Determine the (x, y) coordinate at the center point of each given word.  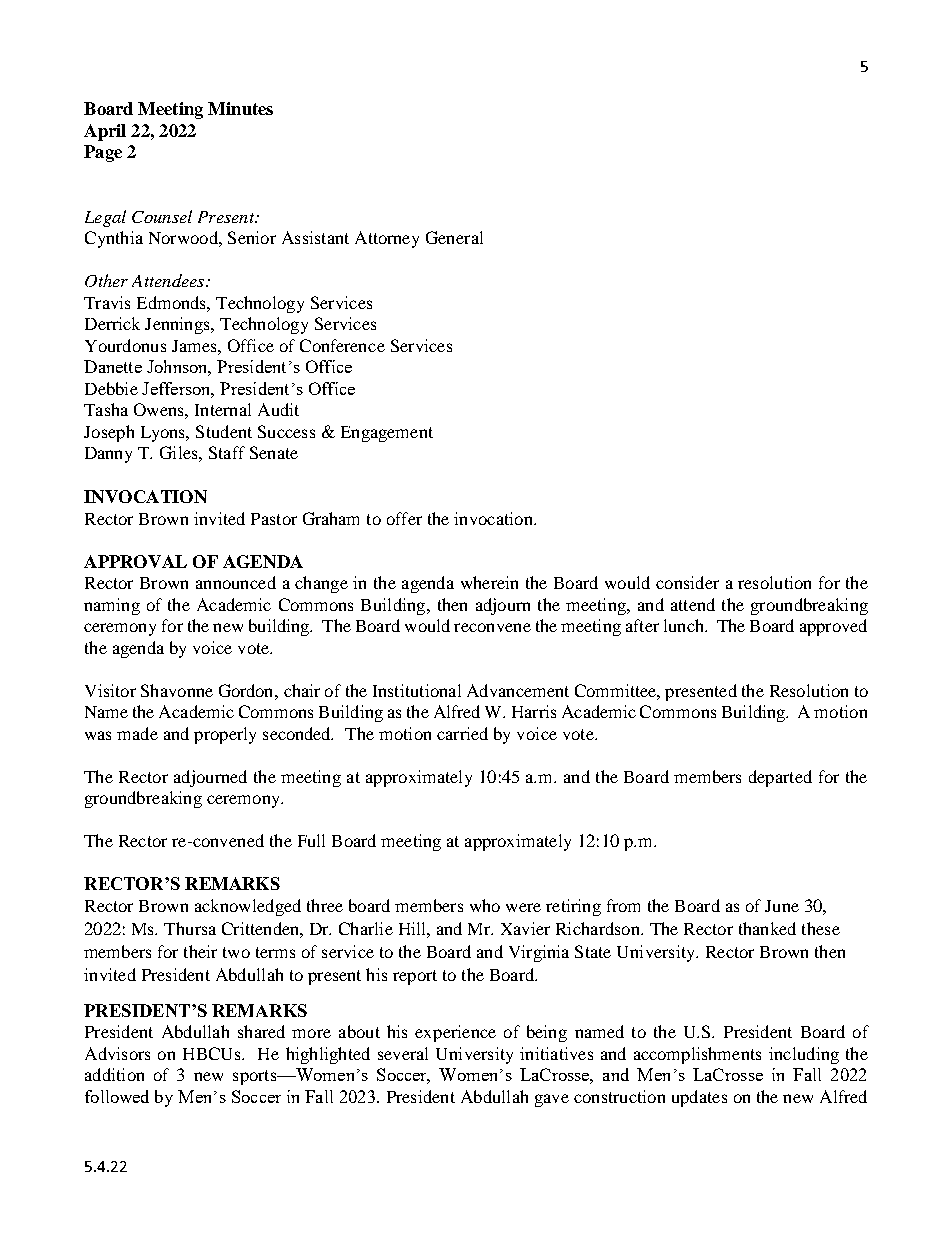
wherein (489, 582)
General (454, 237)
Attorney (387, 239)
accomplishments (697, 1055)
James (195, 346)
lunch (685, 625)
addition (114, 1074)
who (485, 905)
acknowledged (248, 907)
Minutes (240, 108)
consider (687, 582)
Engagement (387, 434)
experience (455, 1033)
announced (236, 582)
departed (780, 778)
